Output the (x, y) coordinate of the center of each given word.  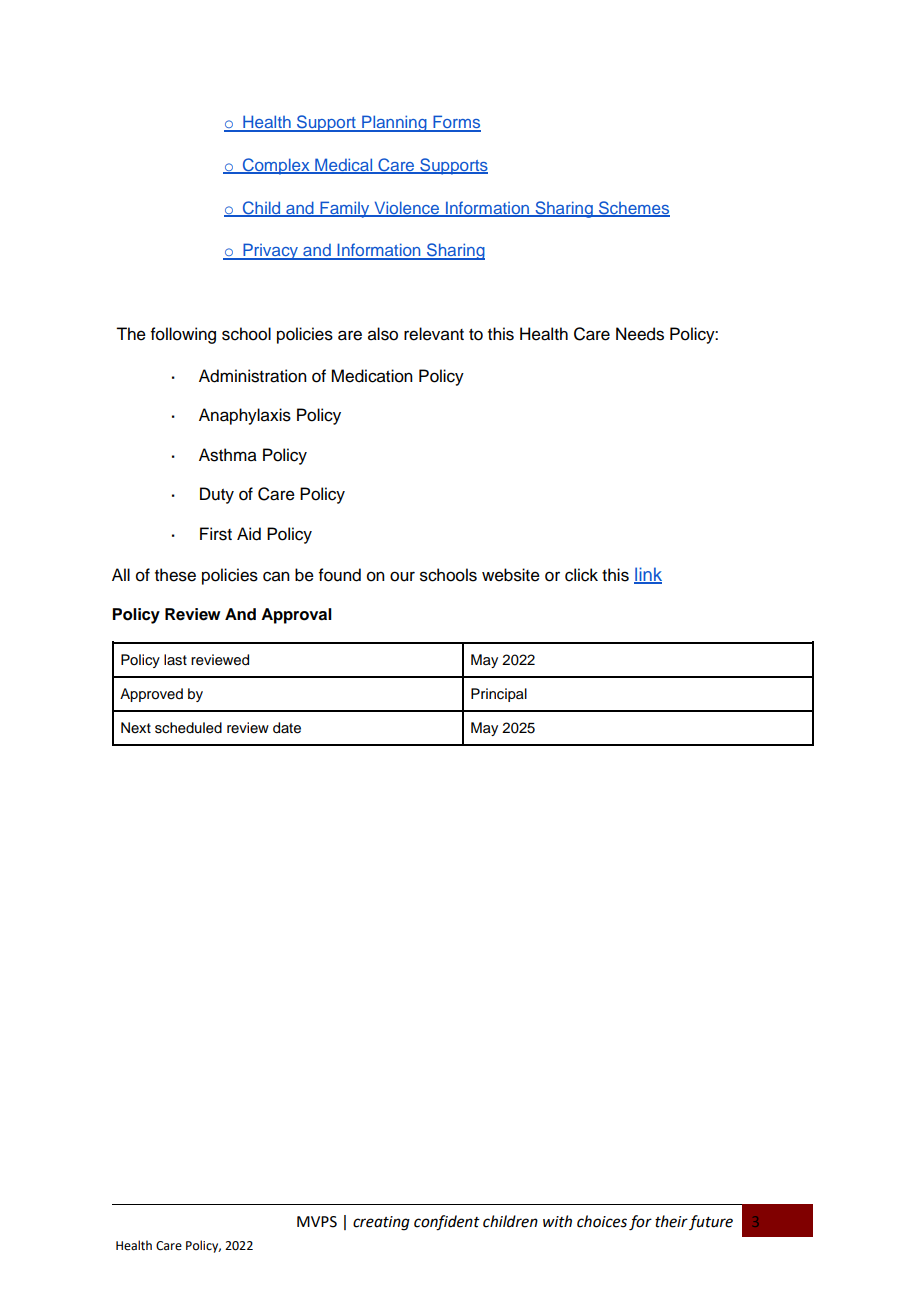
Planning (394, 123)
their (671, 1221)
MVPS (317, 1222)
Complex (276, 166)
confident (447, 1223)
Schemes (633, 208)
